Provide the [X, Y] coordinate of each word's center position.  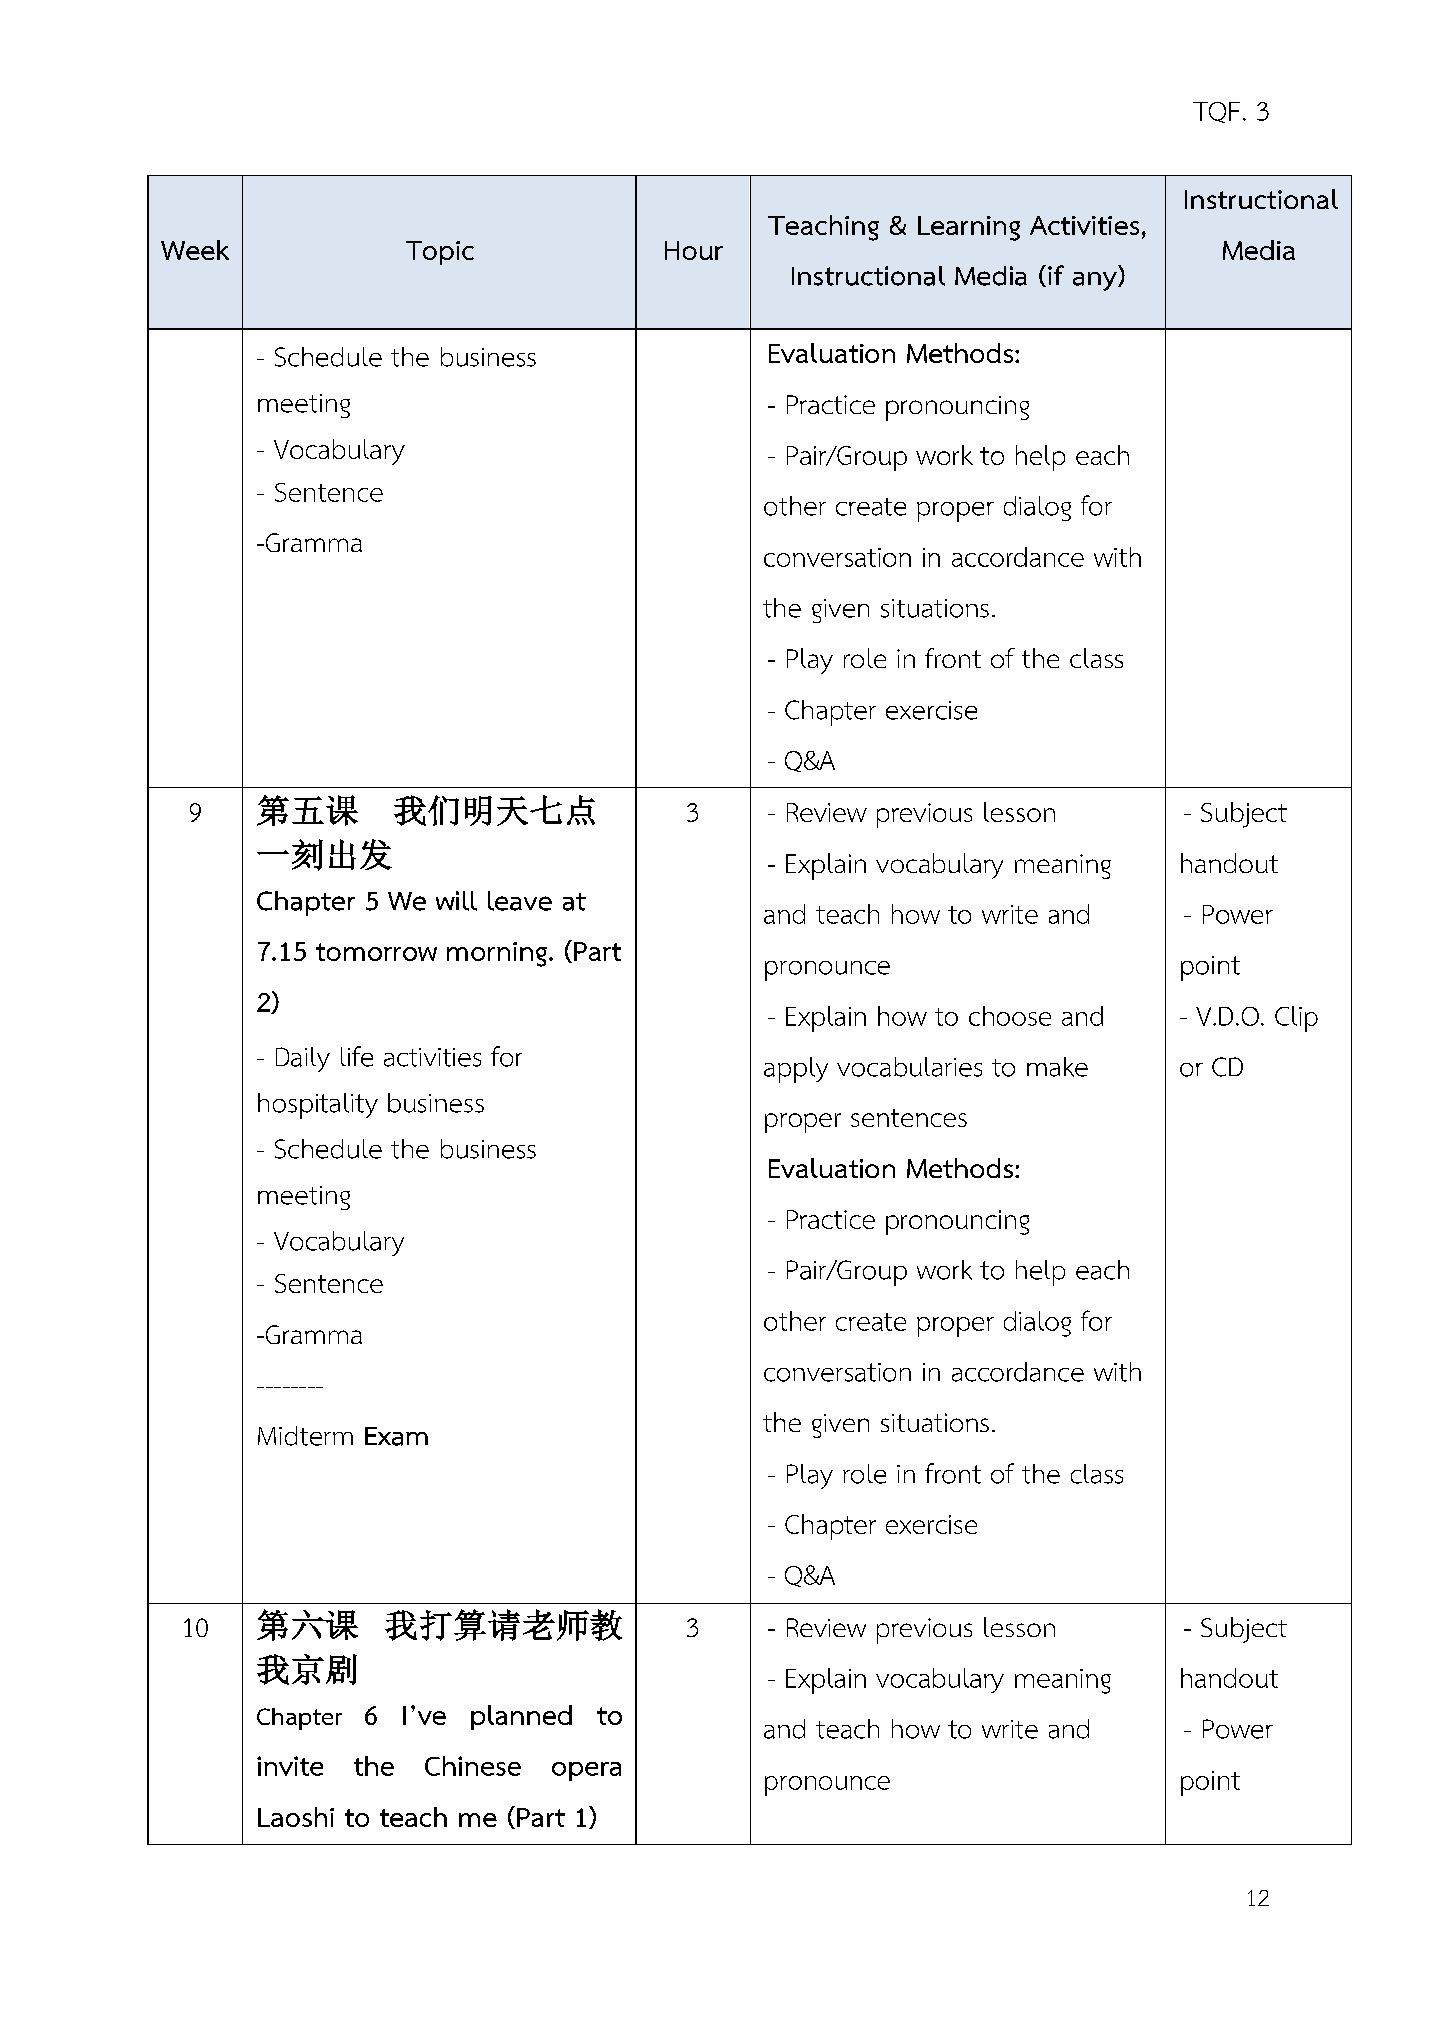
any [1096, 281]
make [1057, 1067]
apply [796, 1070]
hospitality [318, 1106]
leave [520, 901]
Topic [440, 253]
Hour [694, 250]
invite [290, 1766]
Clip [1296, 1019]
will [456, 901]
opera [586, 1771]
